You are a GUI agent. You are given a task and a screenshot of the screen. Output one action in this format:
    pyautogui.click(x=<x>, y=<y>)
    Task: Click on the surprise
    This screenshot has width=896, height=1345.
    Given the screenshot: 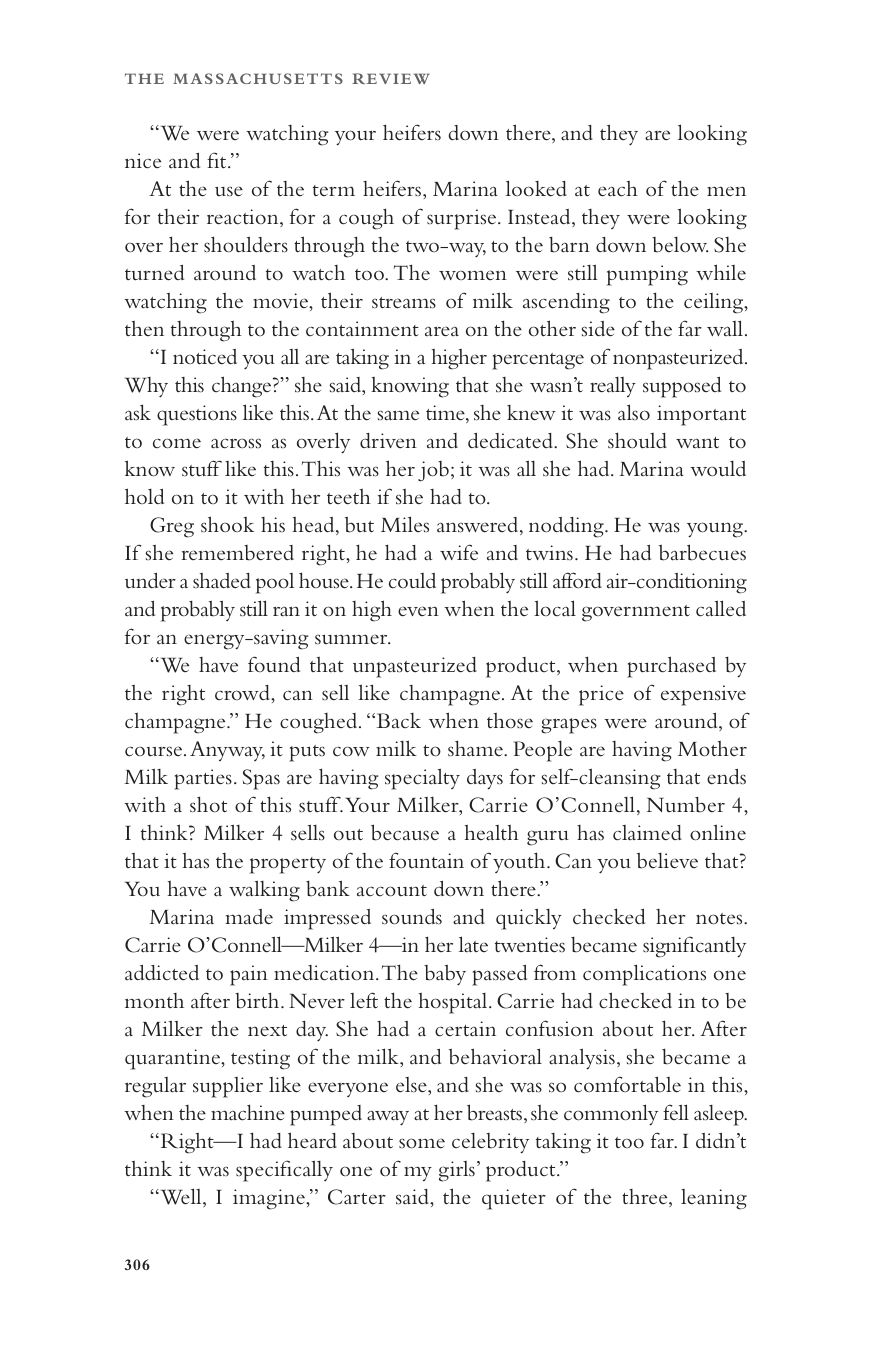 What is the action you would take?
    pyautogui.click(x=463, y=219)
